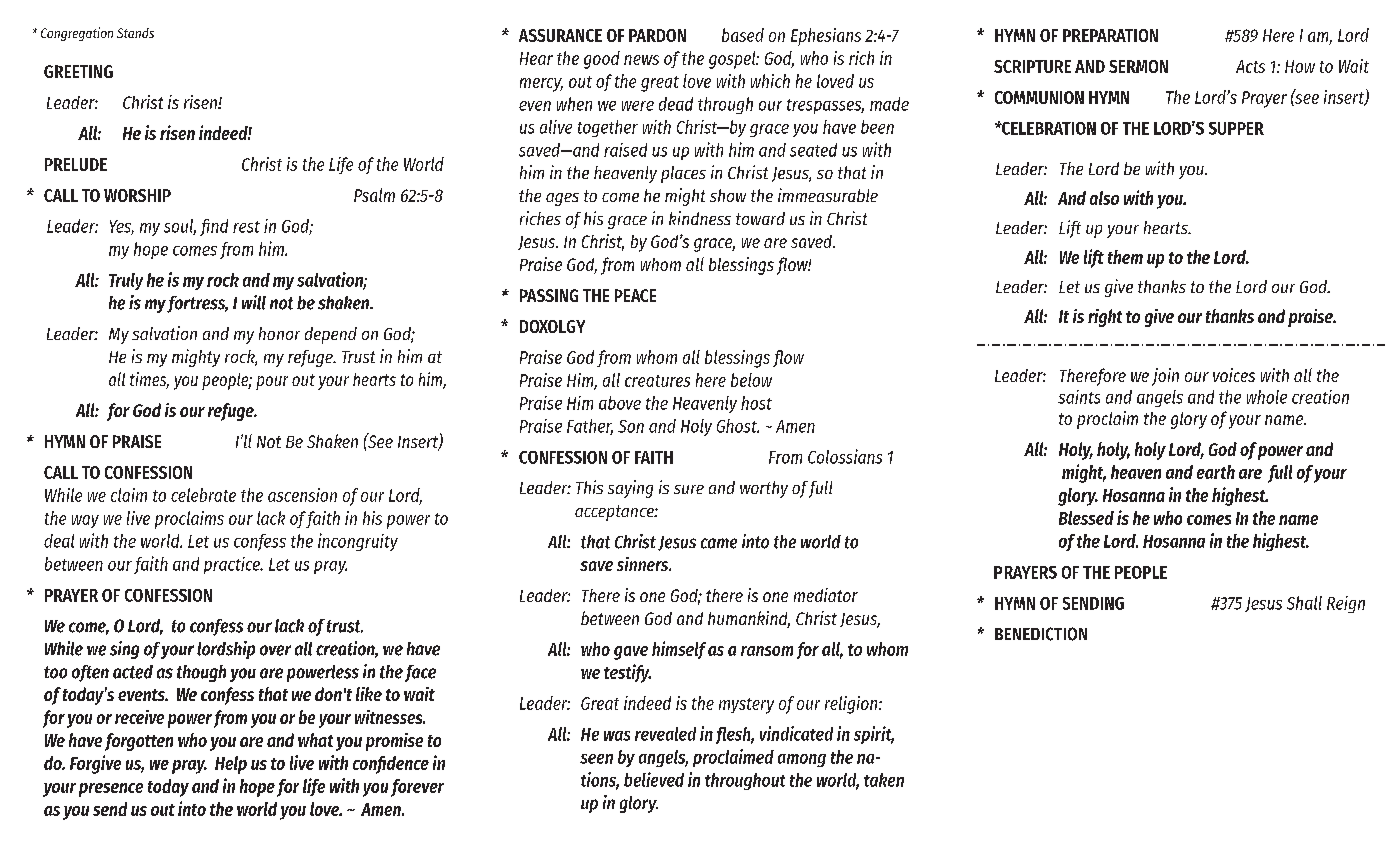 This screenshot has height=850, width=1400. I want to click on SERMON, so click(1138, 66).
